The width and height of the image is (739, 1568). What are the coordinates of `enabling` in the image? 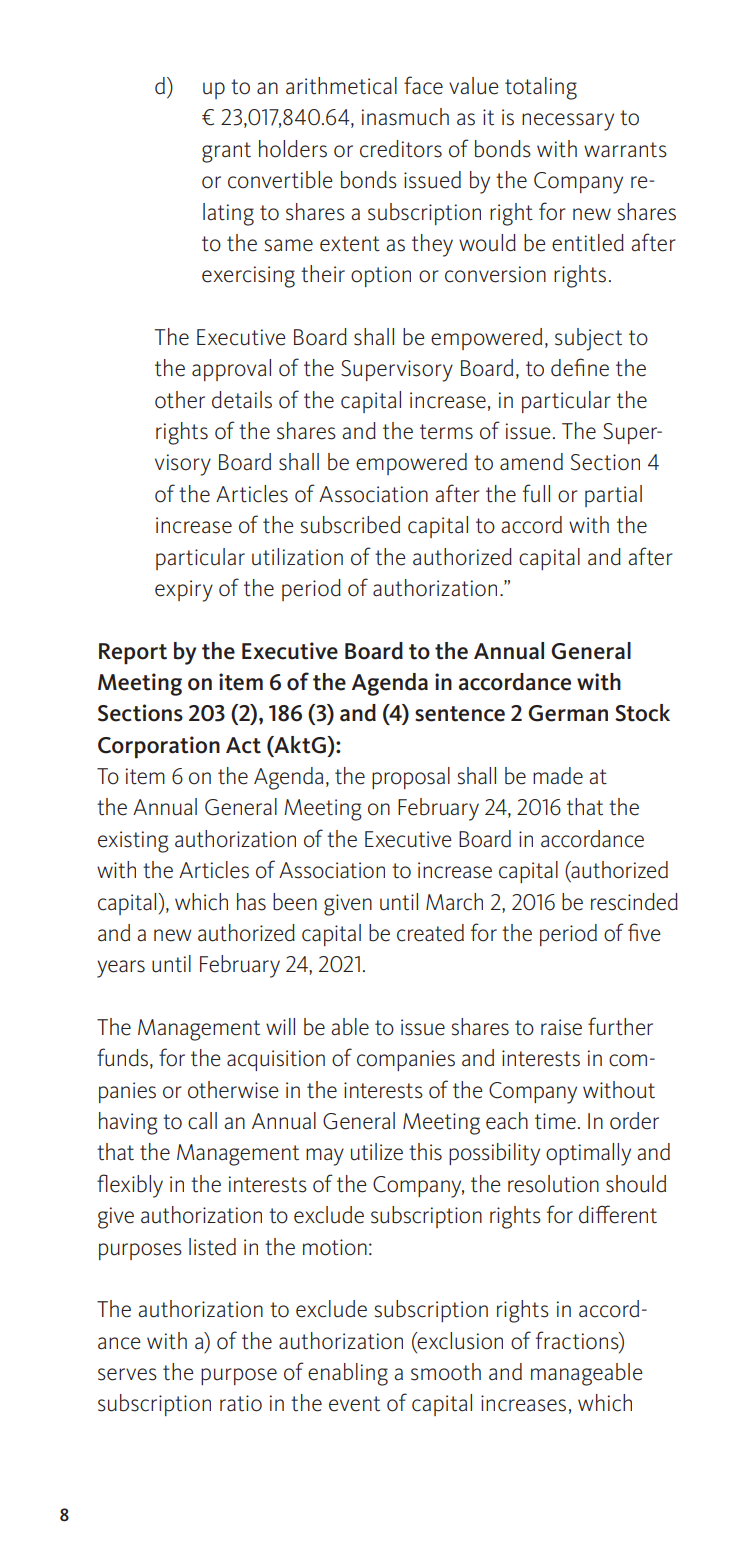 It's located at (348, 1374).
